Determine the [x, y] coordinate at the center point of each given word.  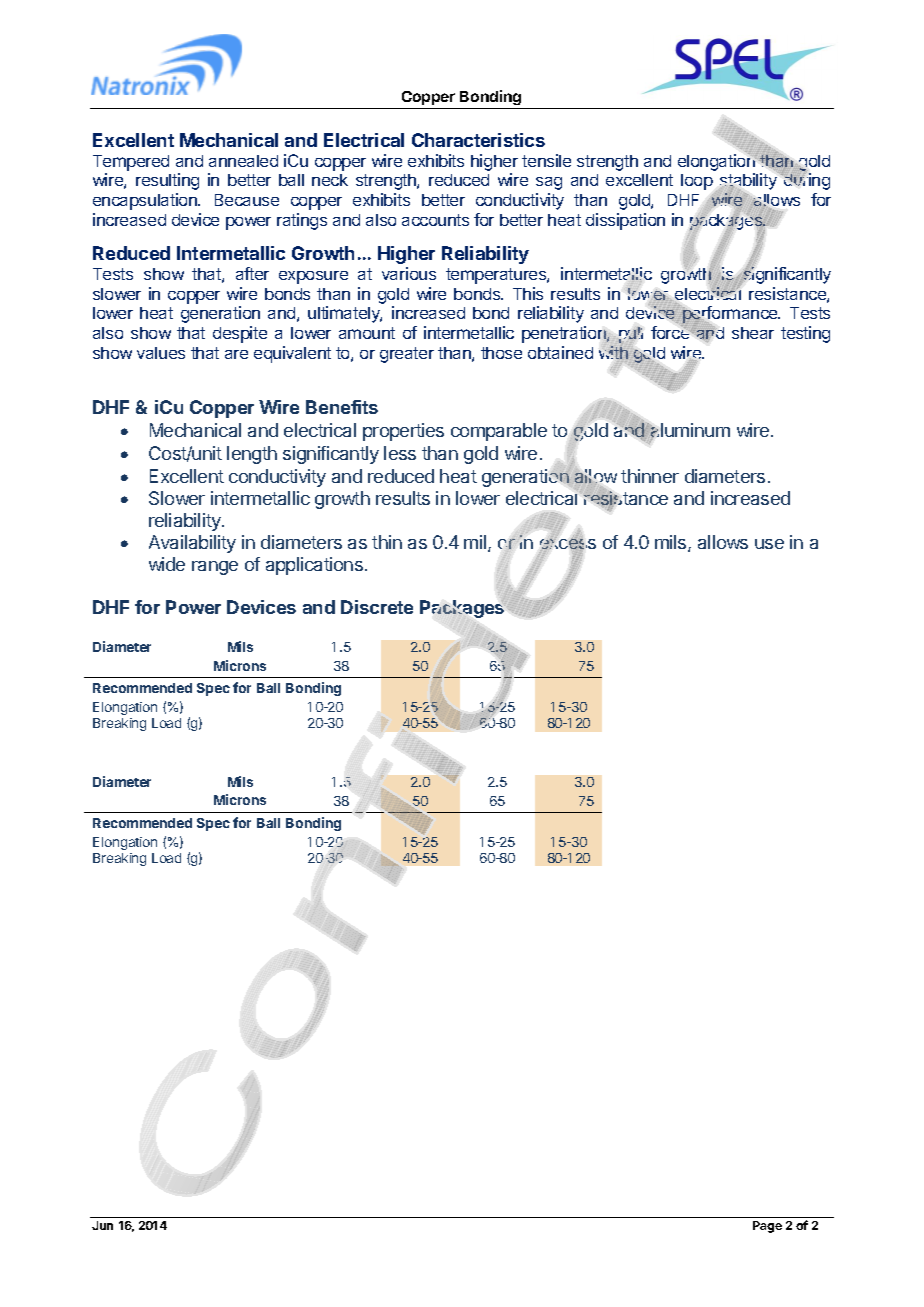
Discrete [377, 607]
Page [767, 1227]
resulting [167, 181]
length [252, 455]
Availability [192, 544]
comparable [499, 432]
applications [314, 566]
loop [697, 182]
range [215, 568]
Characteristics [478, 140]
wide [167, 564]
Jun [102, 1225]
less [400, 453]
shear [753, 333]
